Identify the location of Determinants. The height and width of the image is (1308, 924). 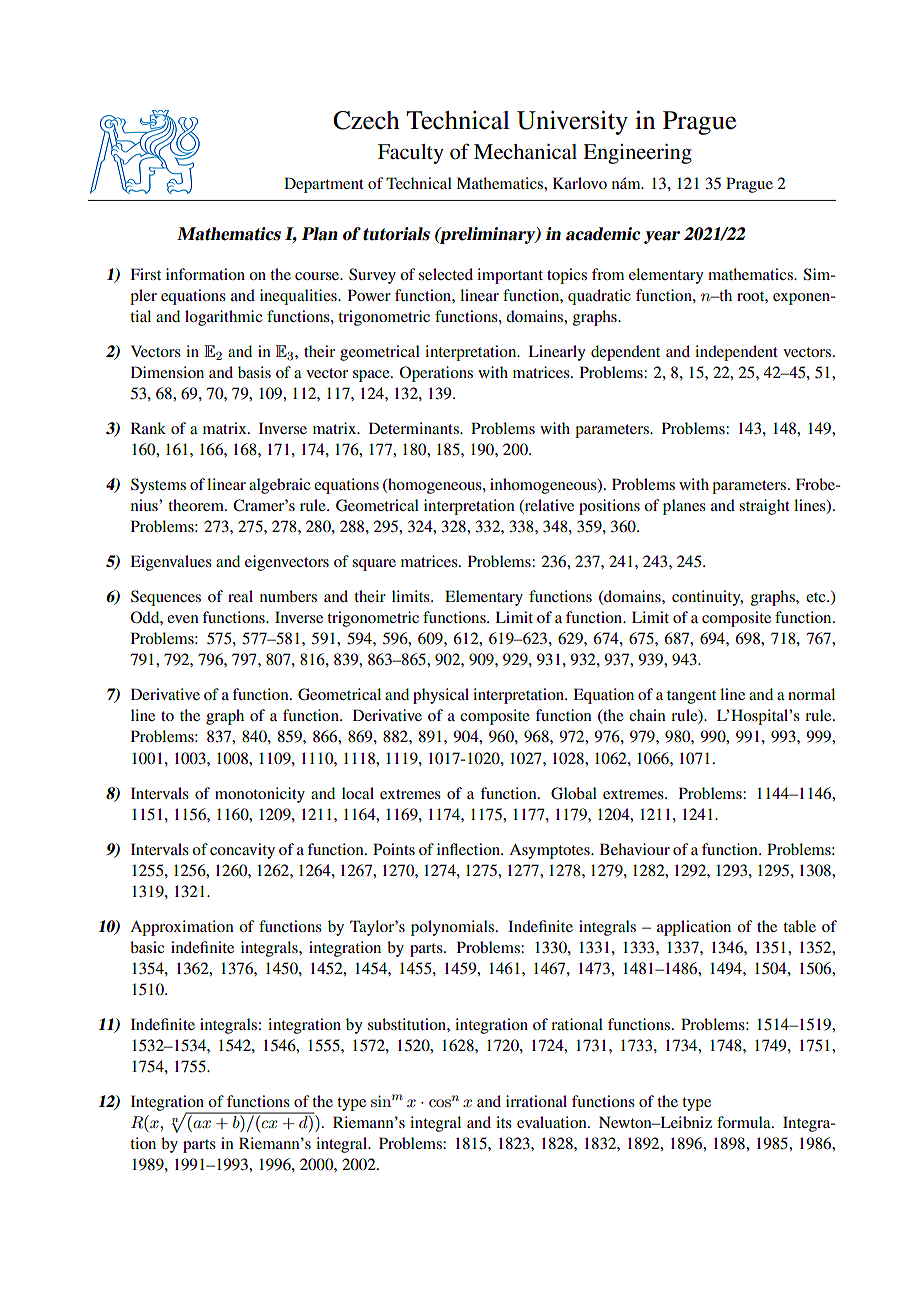
(415, 428).
